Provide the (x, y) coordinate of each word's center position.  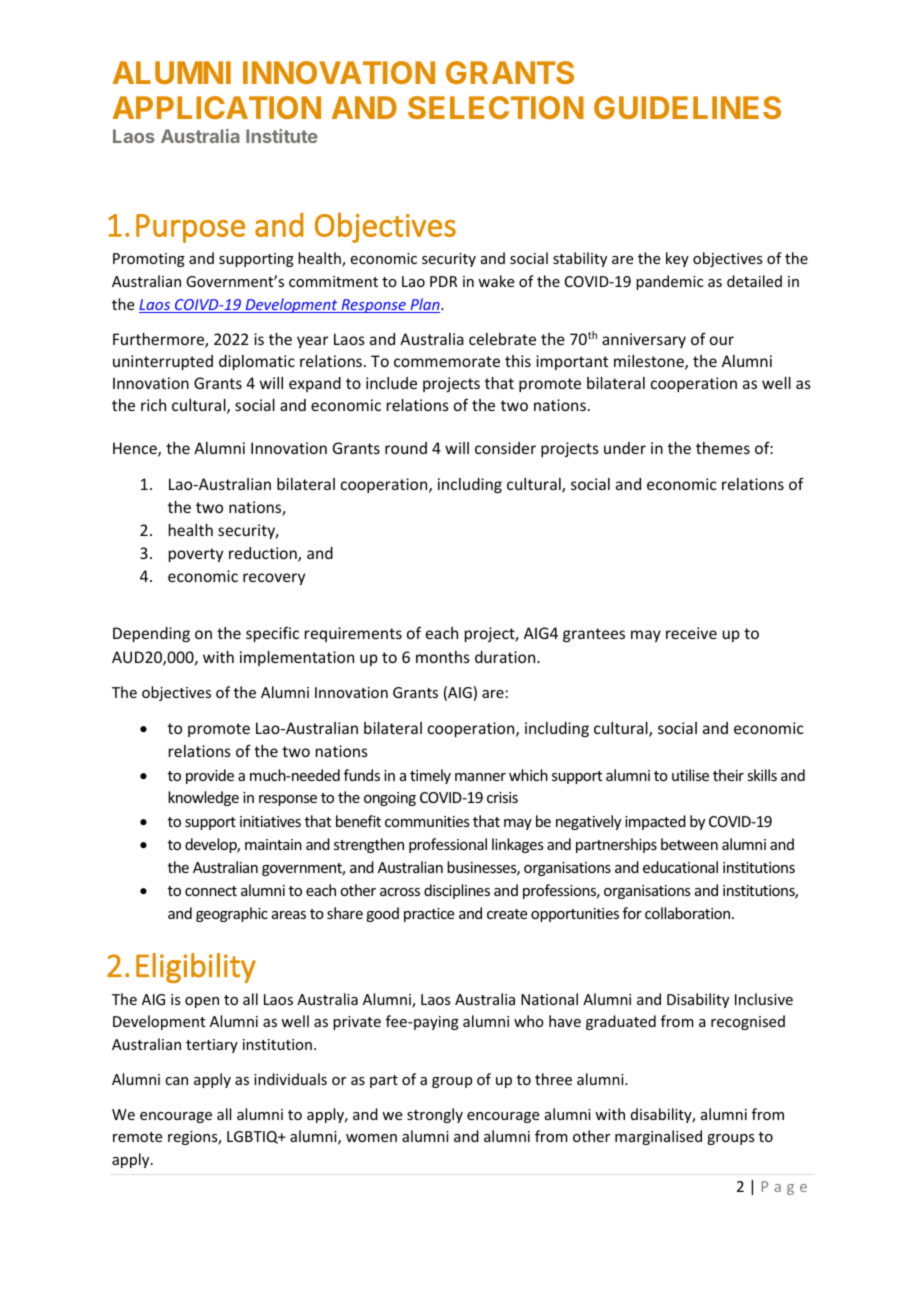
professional (448, 845)
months (443, 657)
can (176, 1081)
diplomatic (257, 362)
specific (272, 634)
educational (680, 867)
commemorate (447, 361)
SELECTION (496, 107)
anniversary (644, 340)
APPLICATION (217, 107)
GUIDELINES (687, 107)
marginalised (658, 1137)
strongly (435, 1115)
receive (691, 633)
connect (211, 891)
